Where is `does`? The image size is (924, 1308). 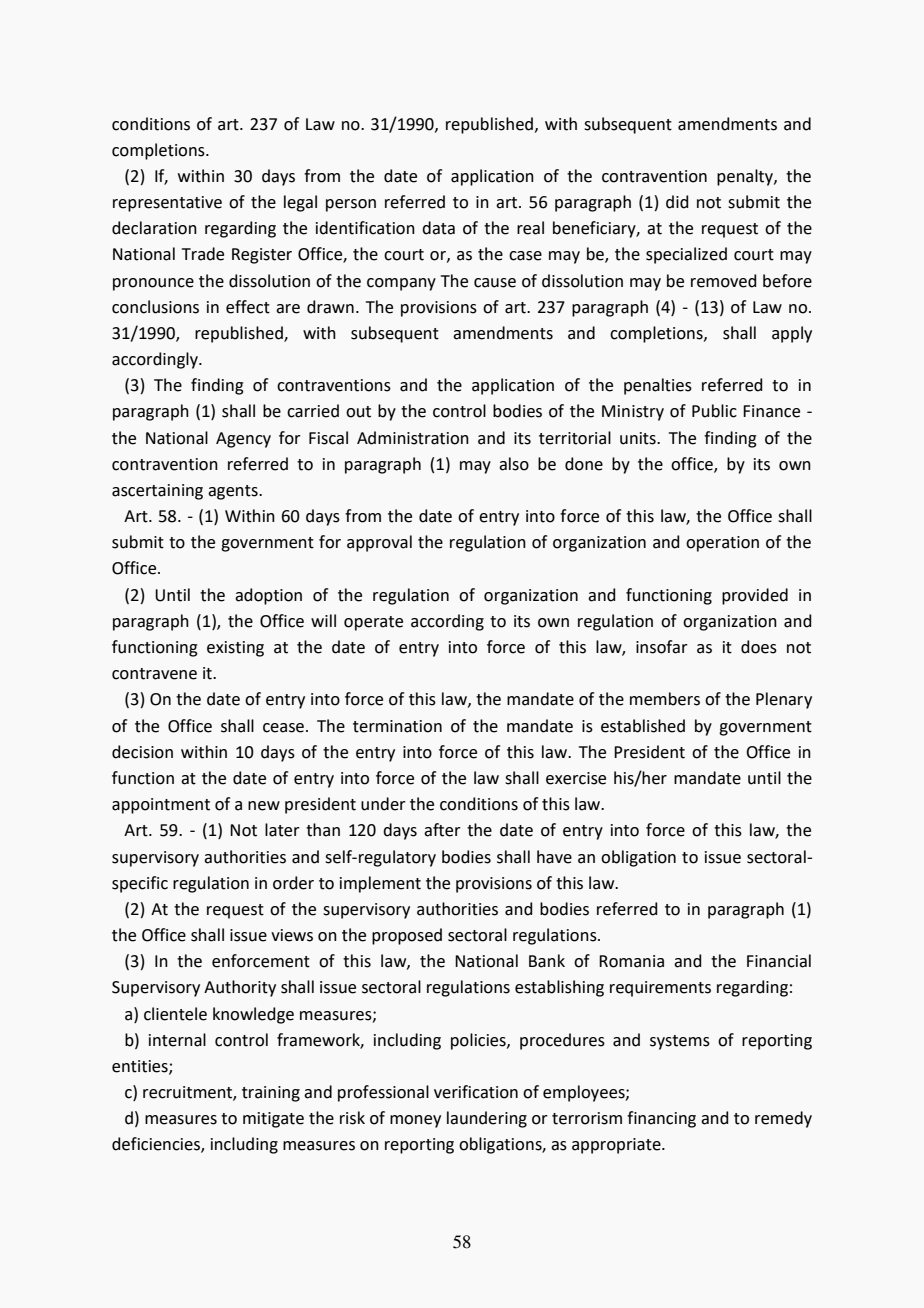
does is located at coordinates (759, 647).
